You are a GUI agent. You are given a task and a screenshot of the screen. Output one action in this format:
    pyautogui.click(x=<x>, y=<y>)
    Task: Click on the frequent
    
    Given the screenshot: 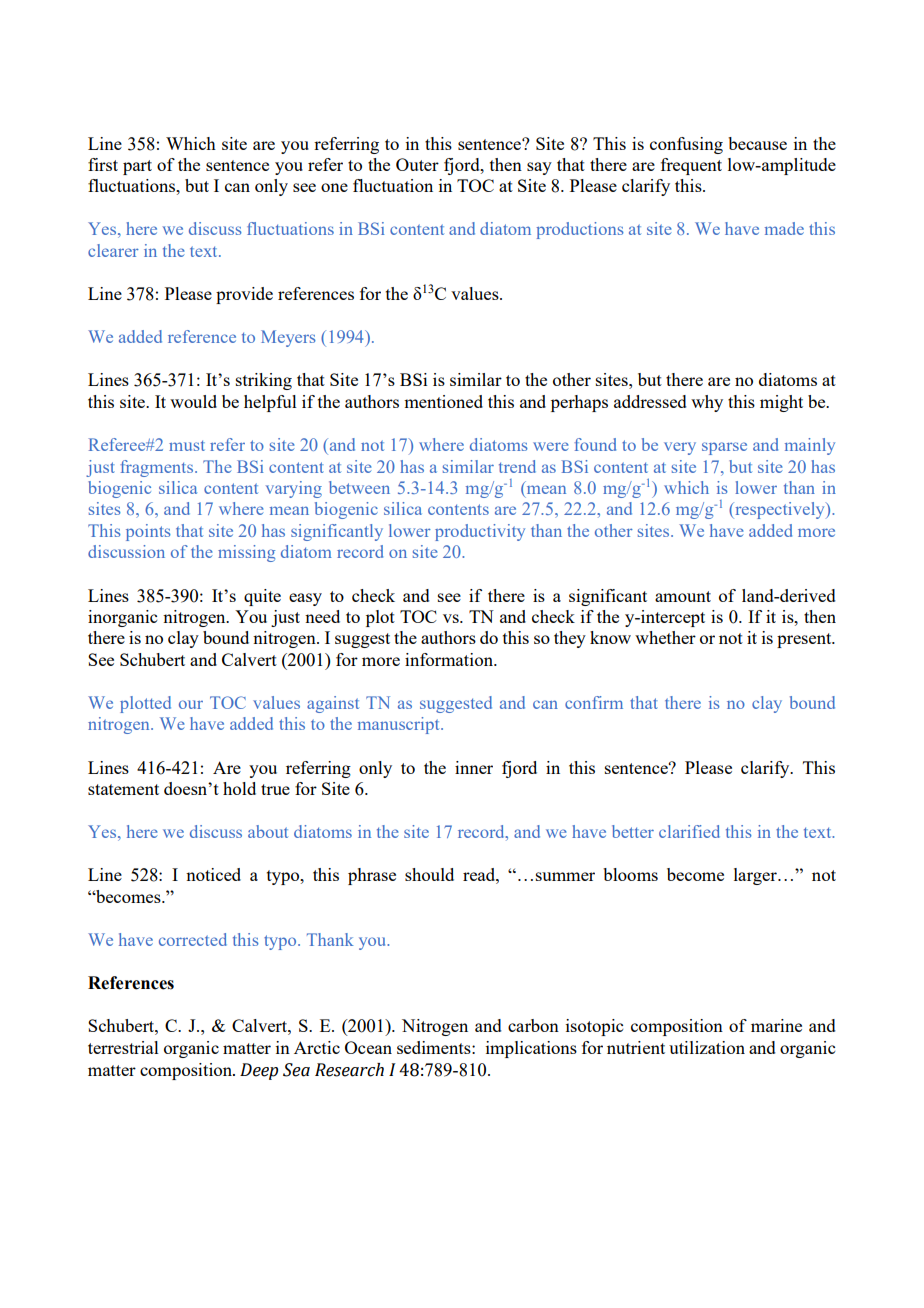 What is the action you would take?
    pyautogui.click(x=691, y=166)
